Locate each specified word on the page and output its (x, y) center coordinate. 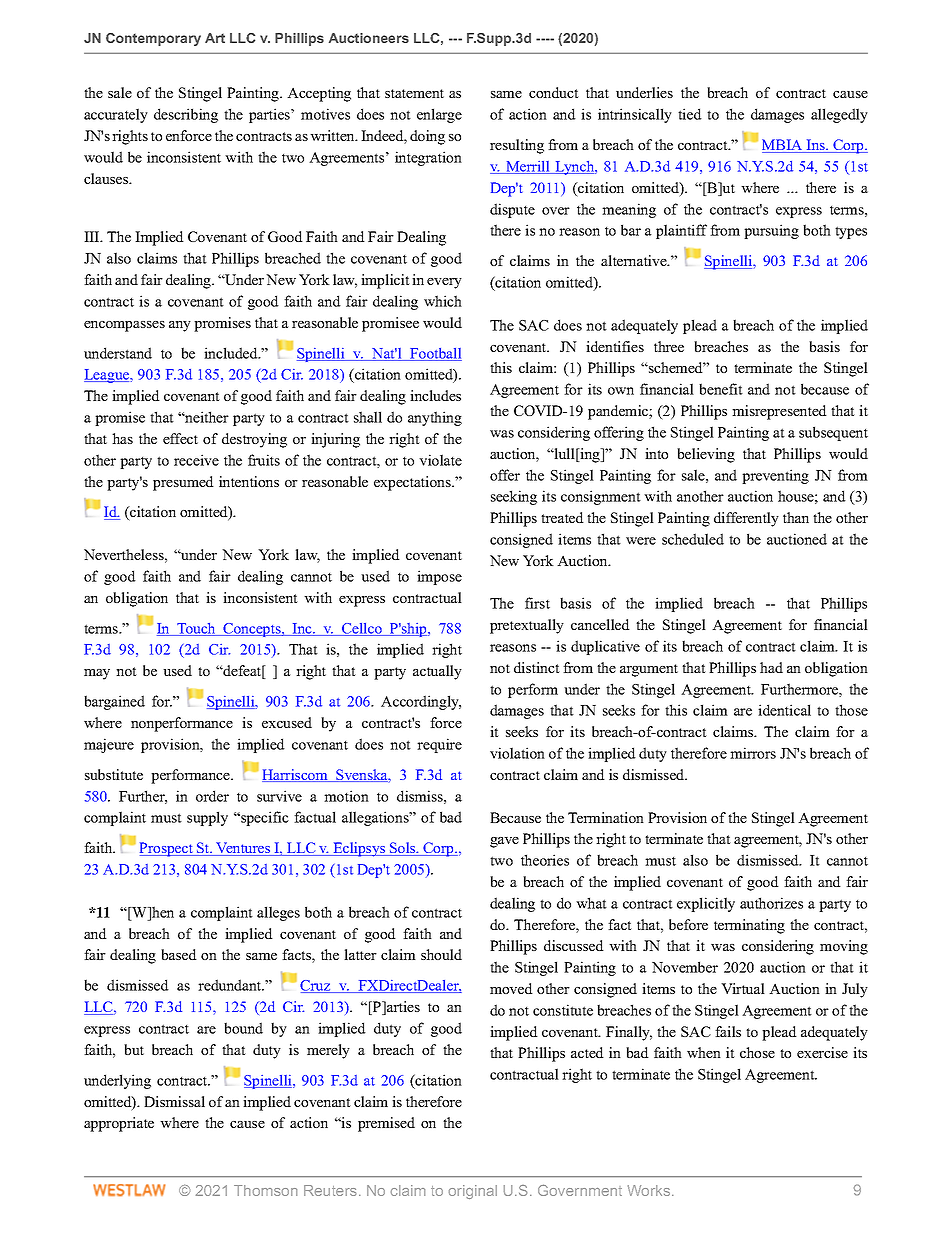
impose (439, 577)
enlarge (439, 115)
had (771, 667)
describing (186, 115)
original (473, 1192)
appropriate (119, 1124)
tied (690, 114)
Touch (196, 629)
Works (650, 1190)
